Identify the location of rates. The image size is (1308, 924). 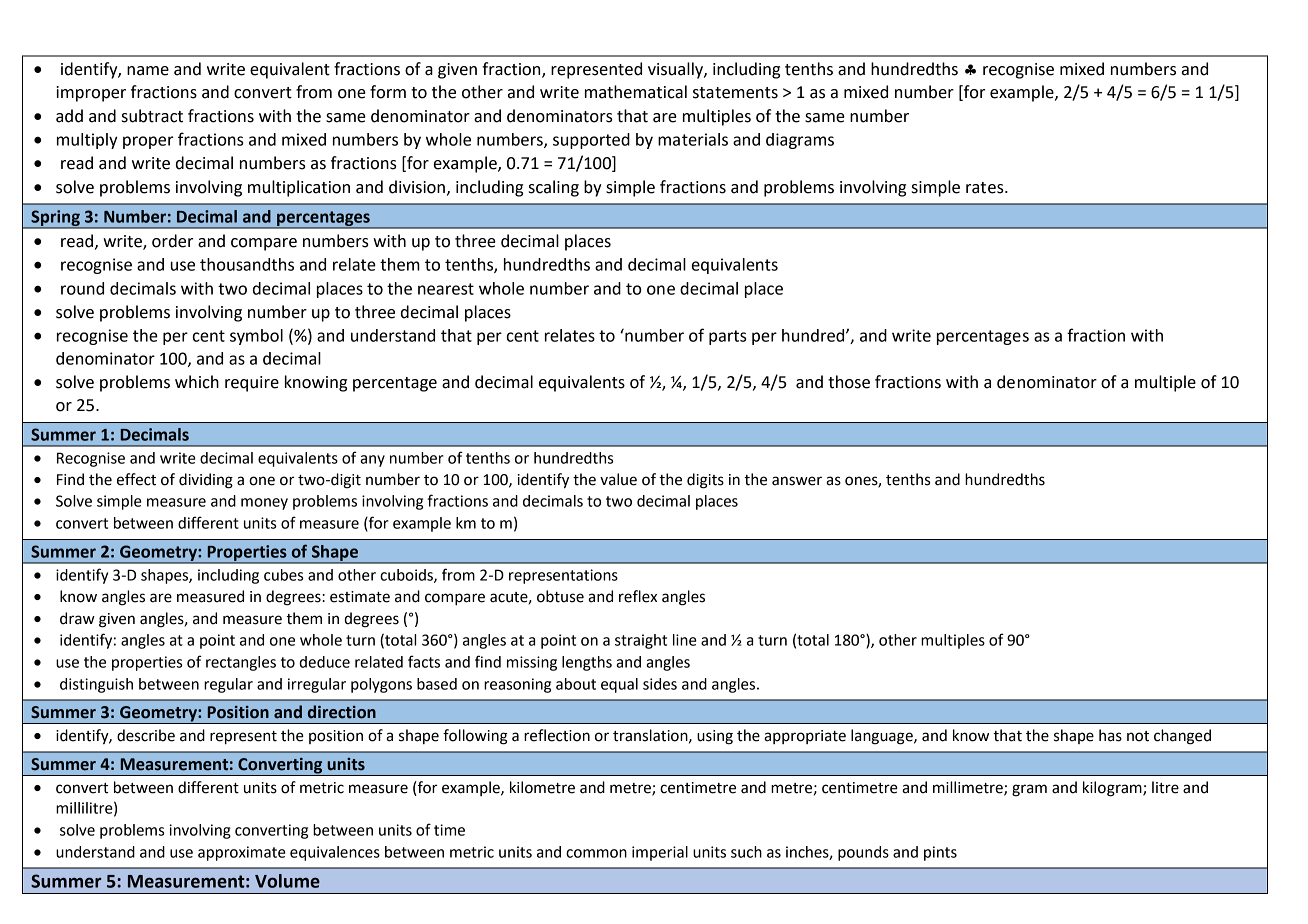
(986, 188).
